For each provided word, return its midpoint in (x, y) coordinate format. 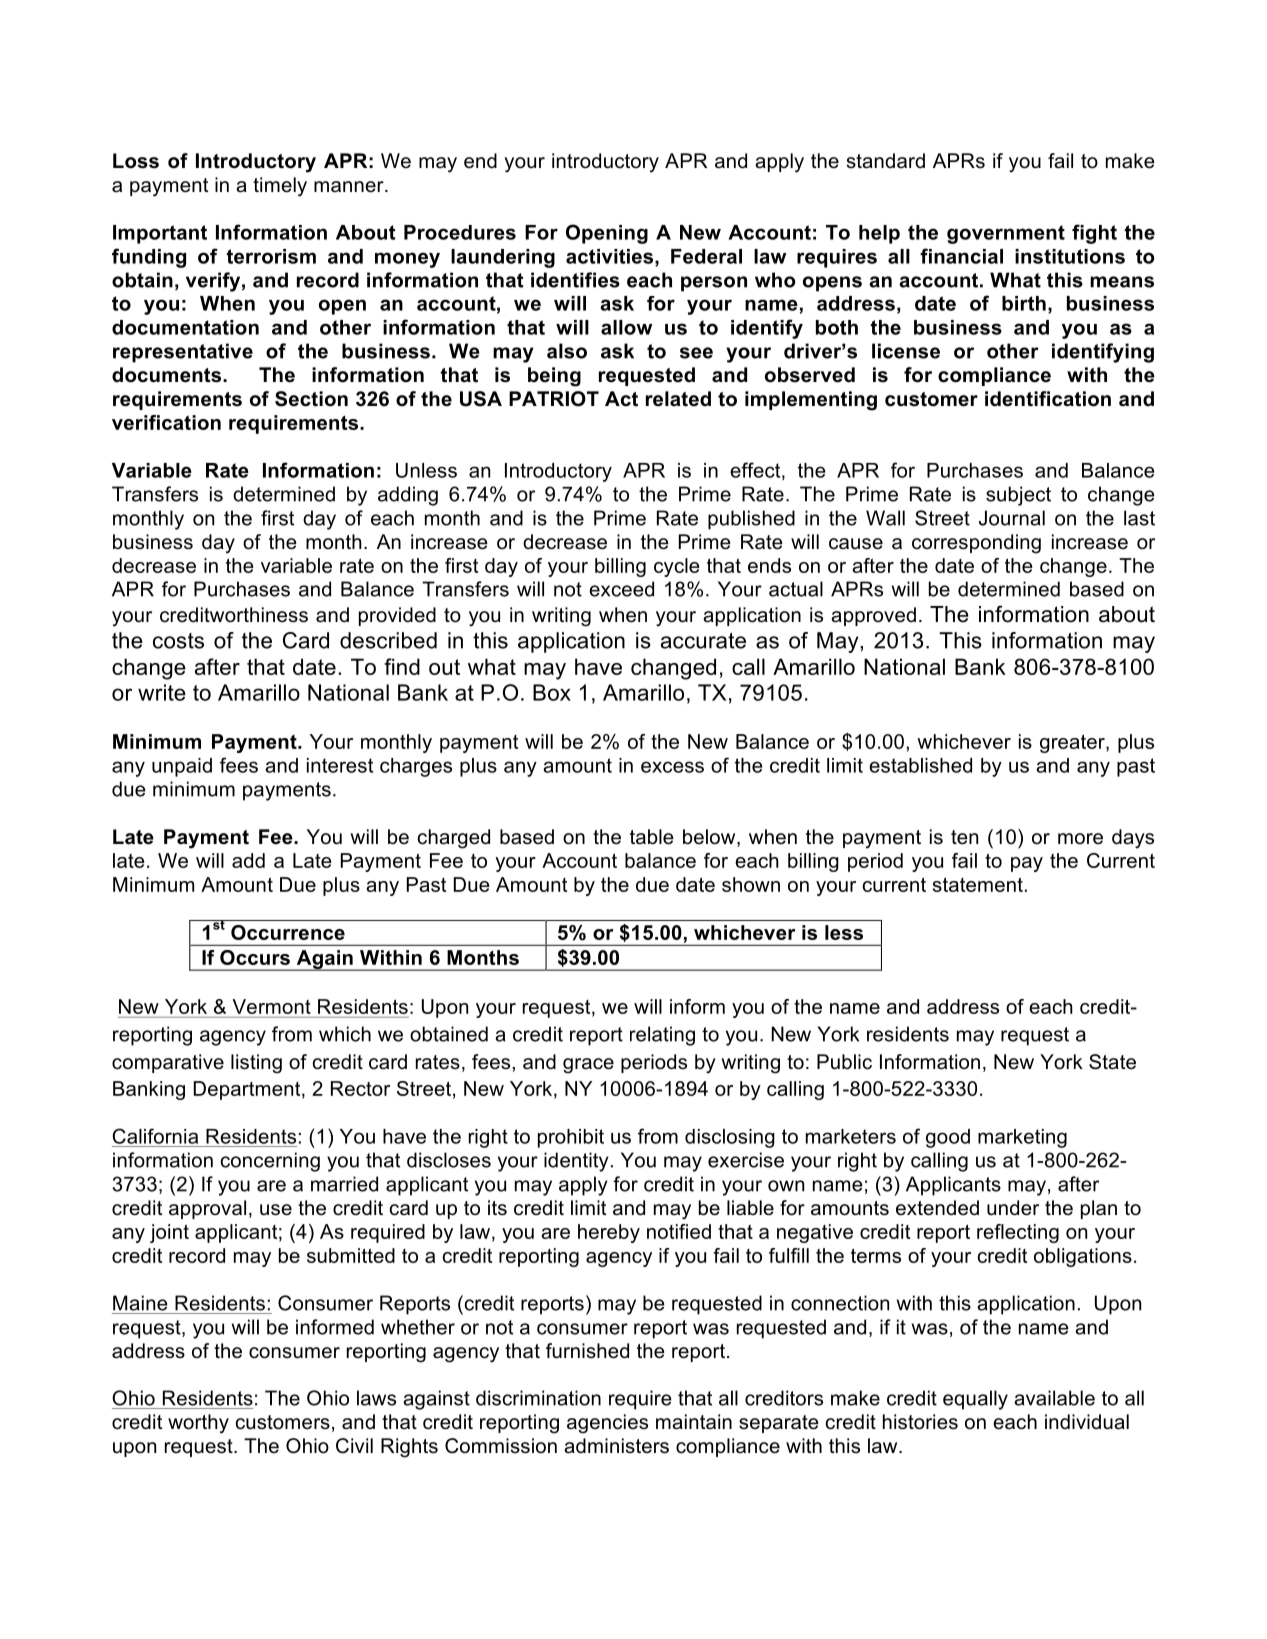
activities (611, 257)
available (1054, 1398)
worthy (198, 1424)
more (1080, 839)
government (1006, 234)
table (652, 837)
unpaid (182, 767)
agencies (607, 1424)
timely (280, 187)
